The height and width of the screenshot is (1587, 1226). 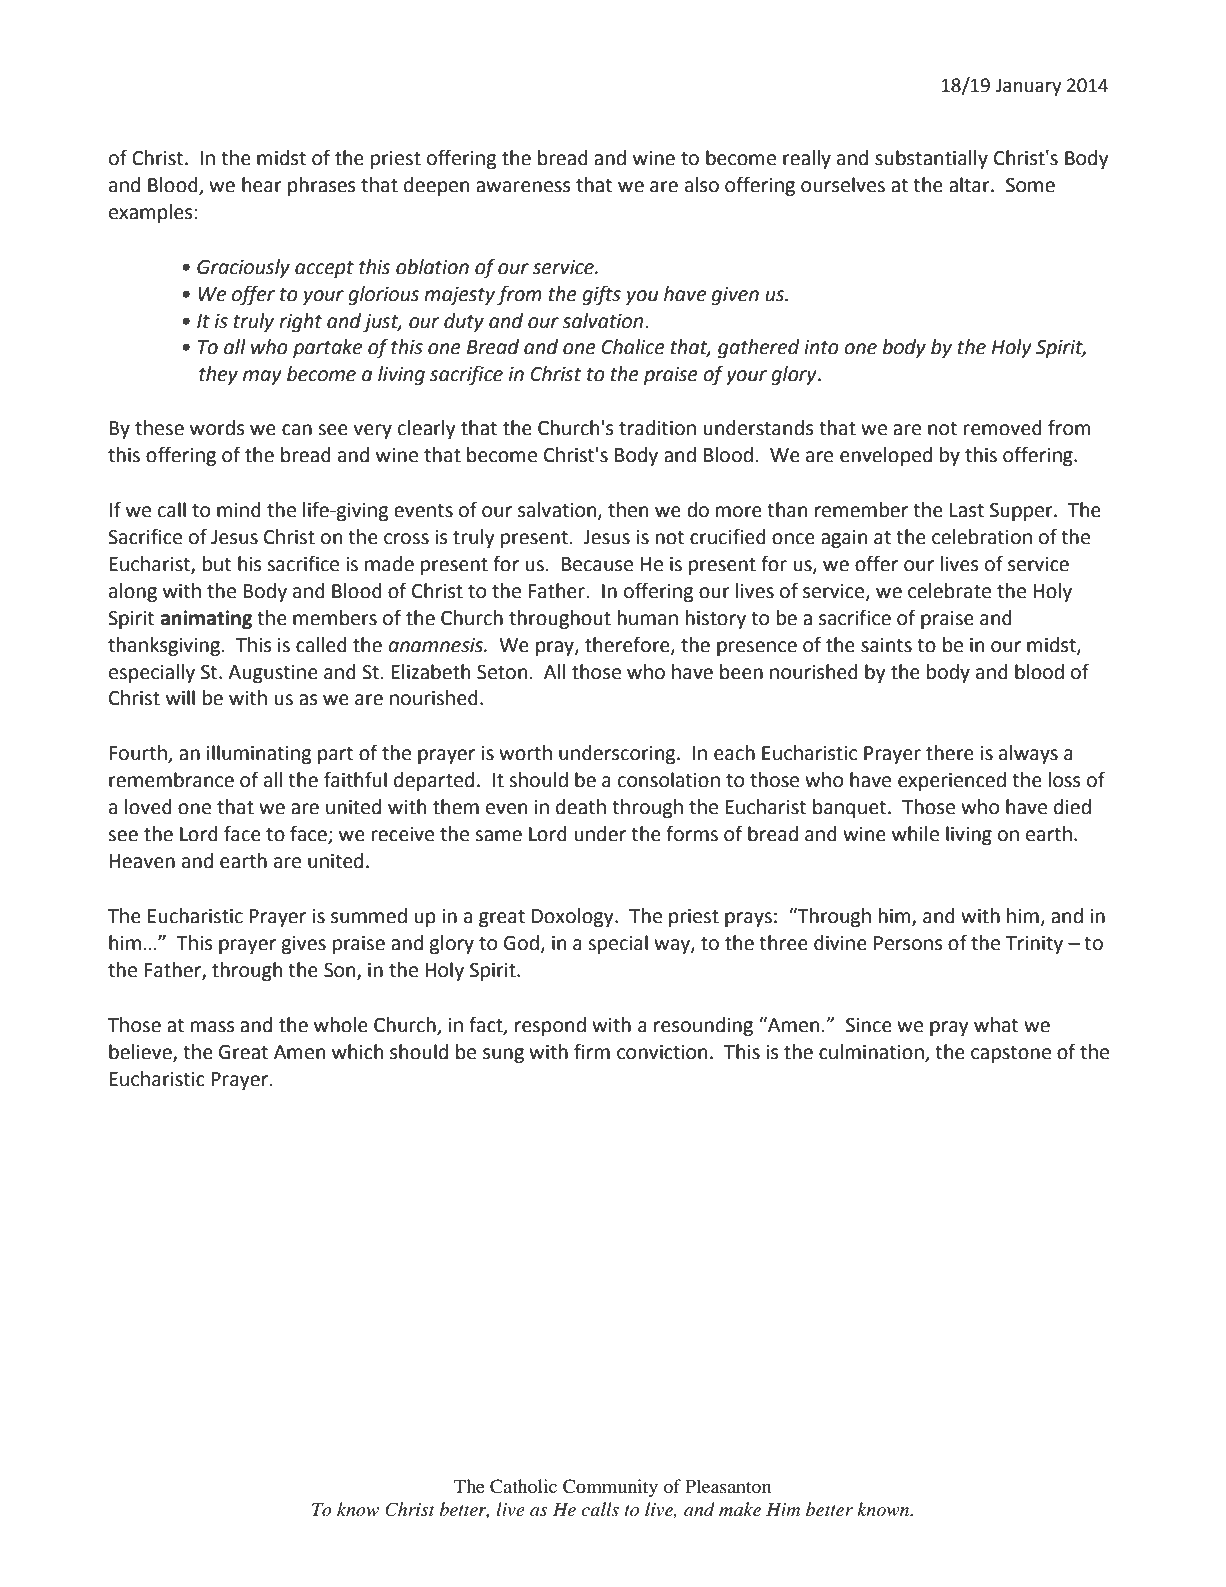 I want to click on experienced, so click(x=952, y=781).
